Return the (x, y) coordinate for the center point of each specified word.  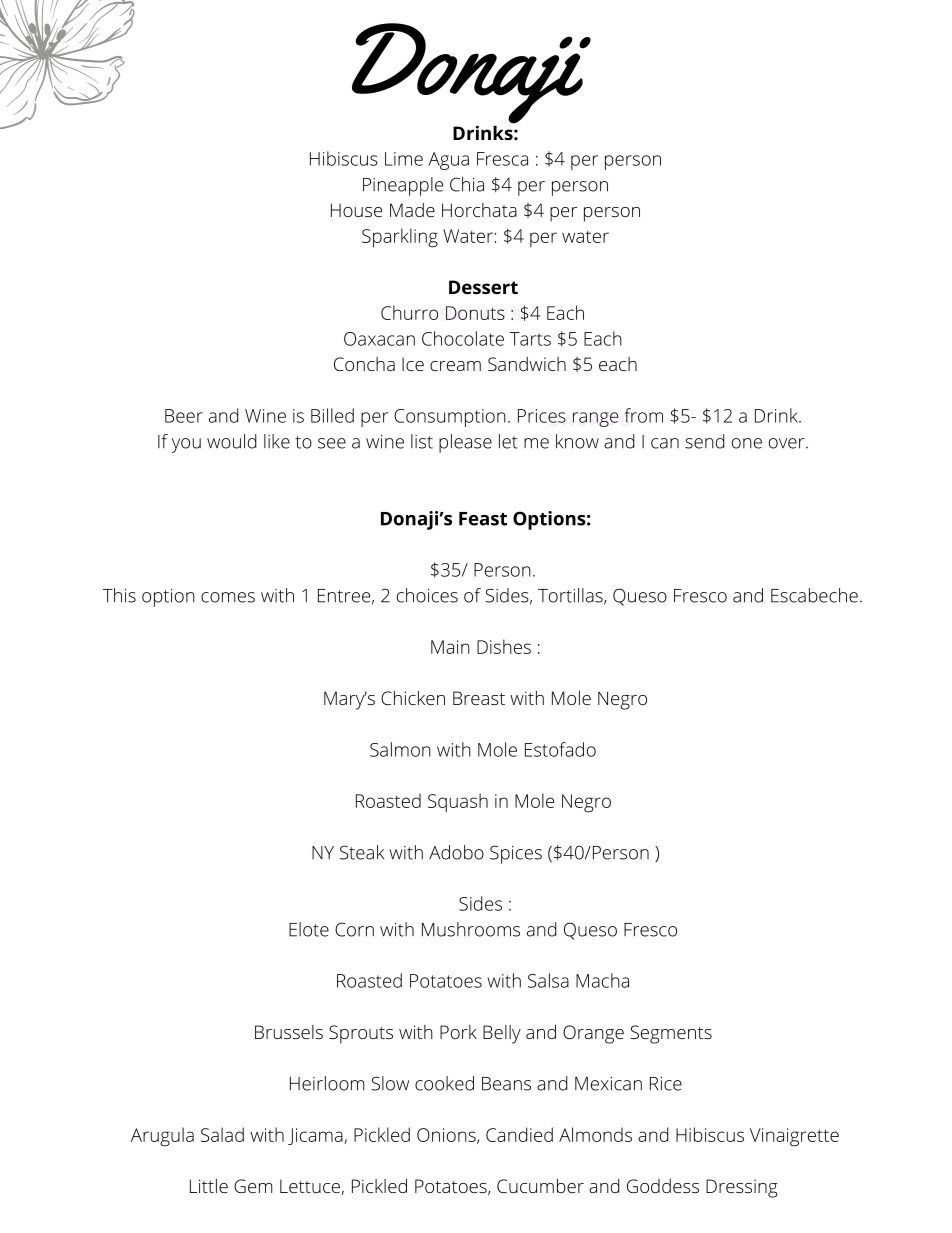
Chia (467, 184)
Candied (519, 1134)
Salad (222, 1134)
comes (228, 597)
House (356, 210)
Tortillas (570, 595)
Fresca (502, 159)
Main (450, 647)
